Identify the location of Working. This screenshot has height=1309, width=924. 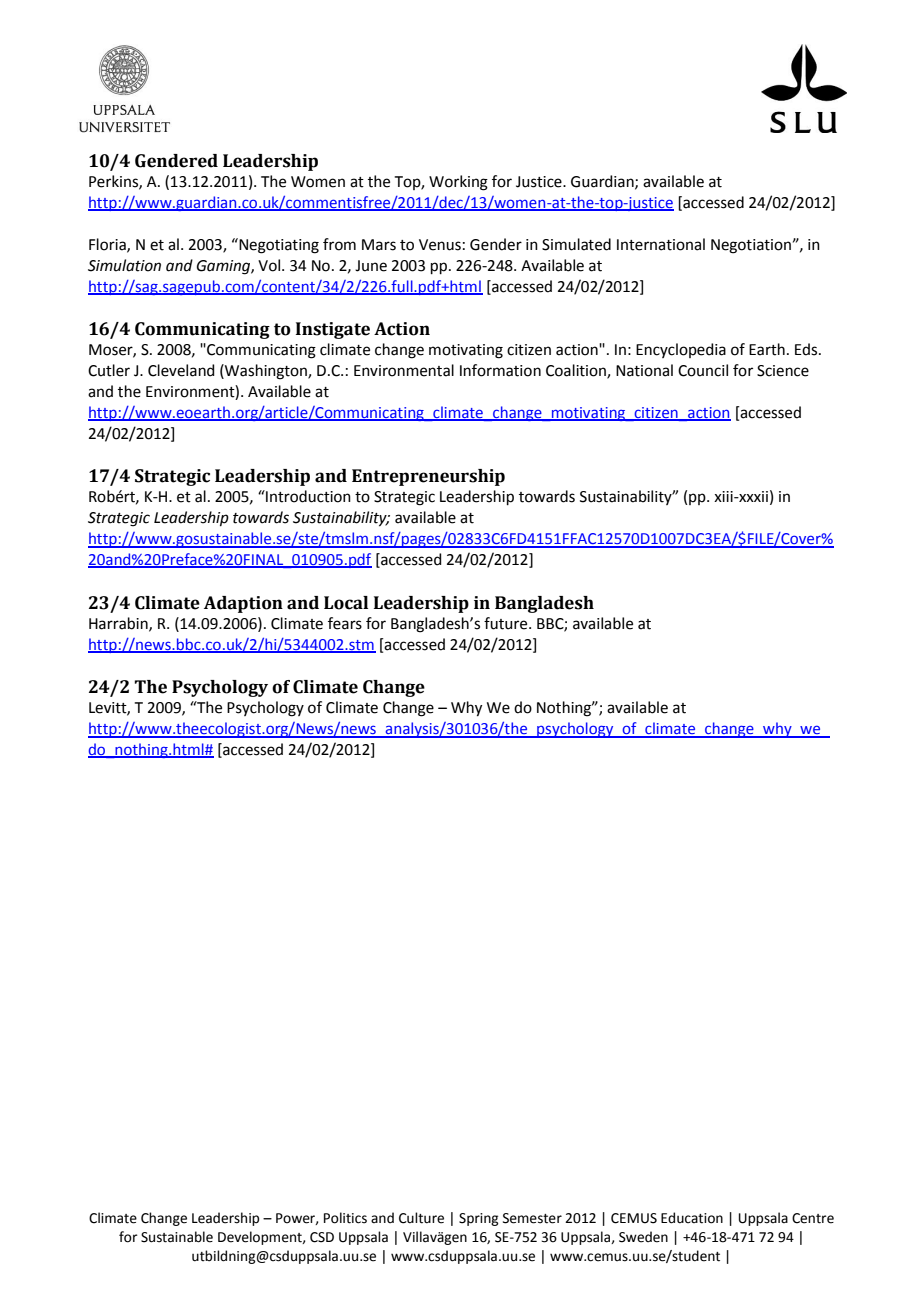
(458, 183).
